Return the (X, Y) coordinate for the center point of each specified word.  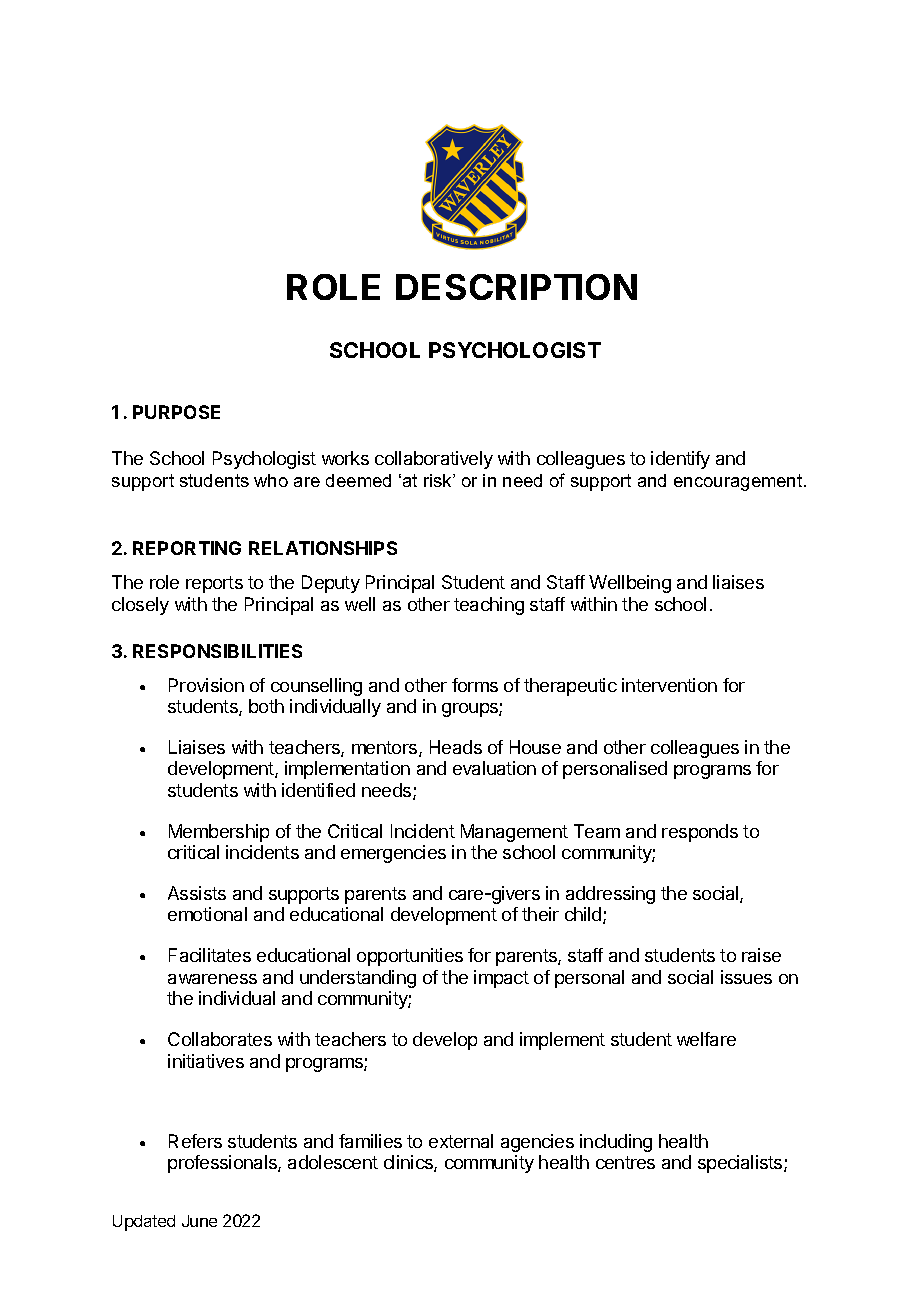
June (199, 1221)
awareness (212, 979)
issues (746, 977)
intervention (669, 685)
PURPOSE (176, 412)
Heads (456, 747)
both (266, 706)
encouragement (739, 482)
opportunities (410, 957)
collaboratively (434, 460)
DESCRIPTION (516, 287)
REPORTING (187, 548)
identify (680, 460)
